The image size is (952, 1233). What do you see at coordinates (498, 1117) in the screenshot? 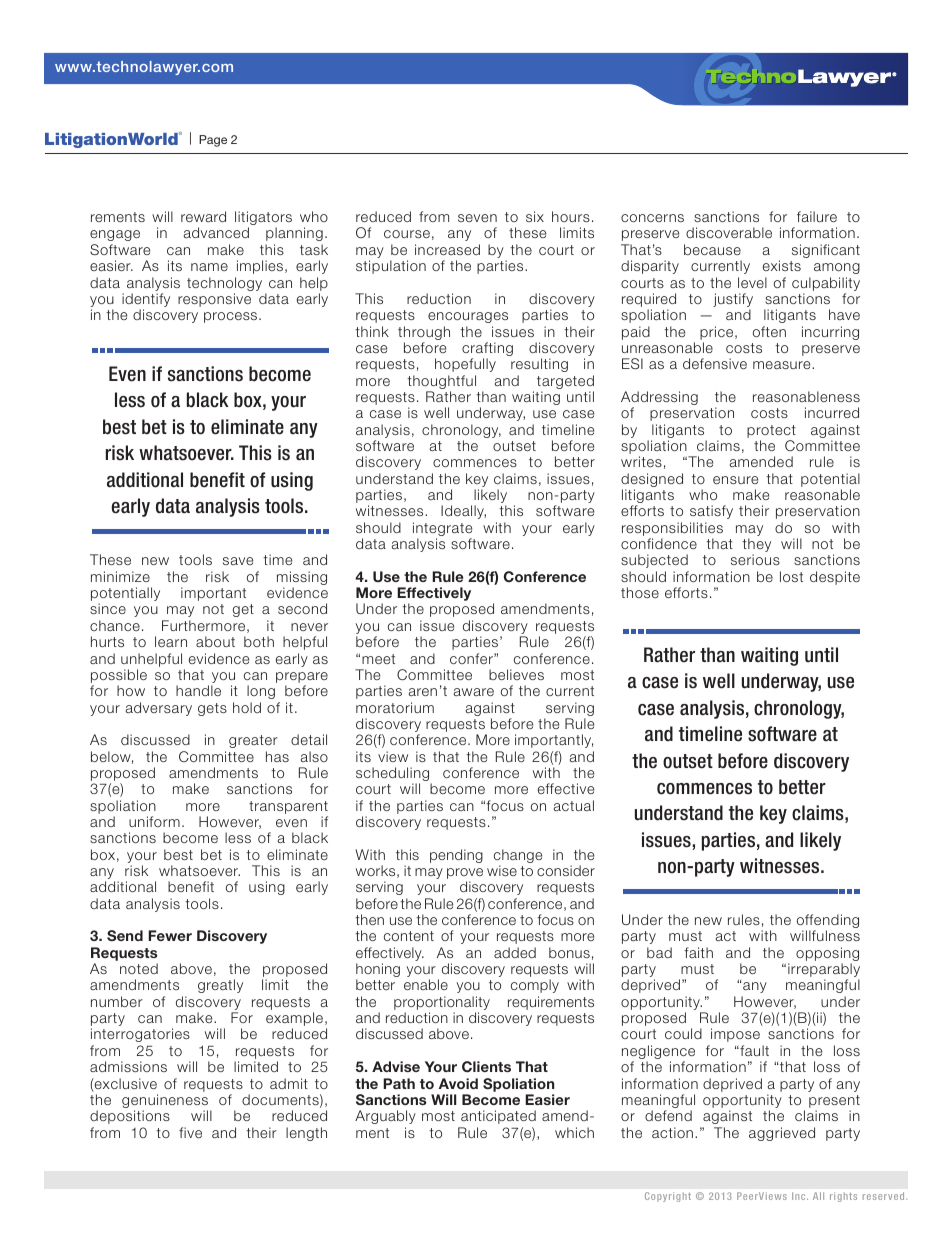
I see `anticipated` at bounding box center [498, 1117].
